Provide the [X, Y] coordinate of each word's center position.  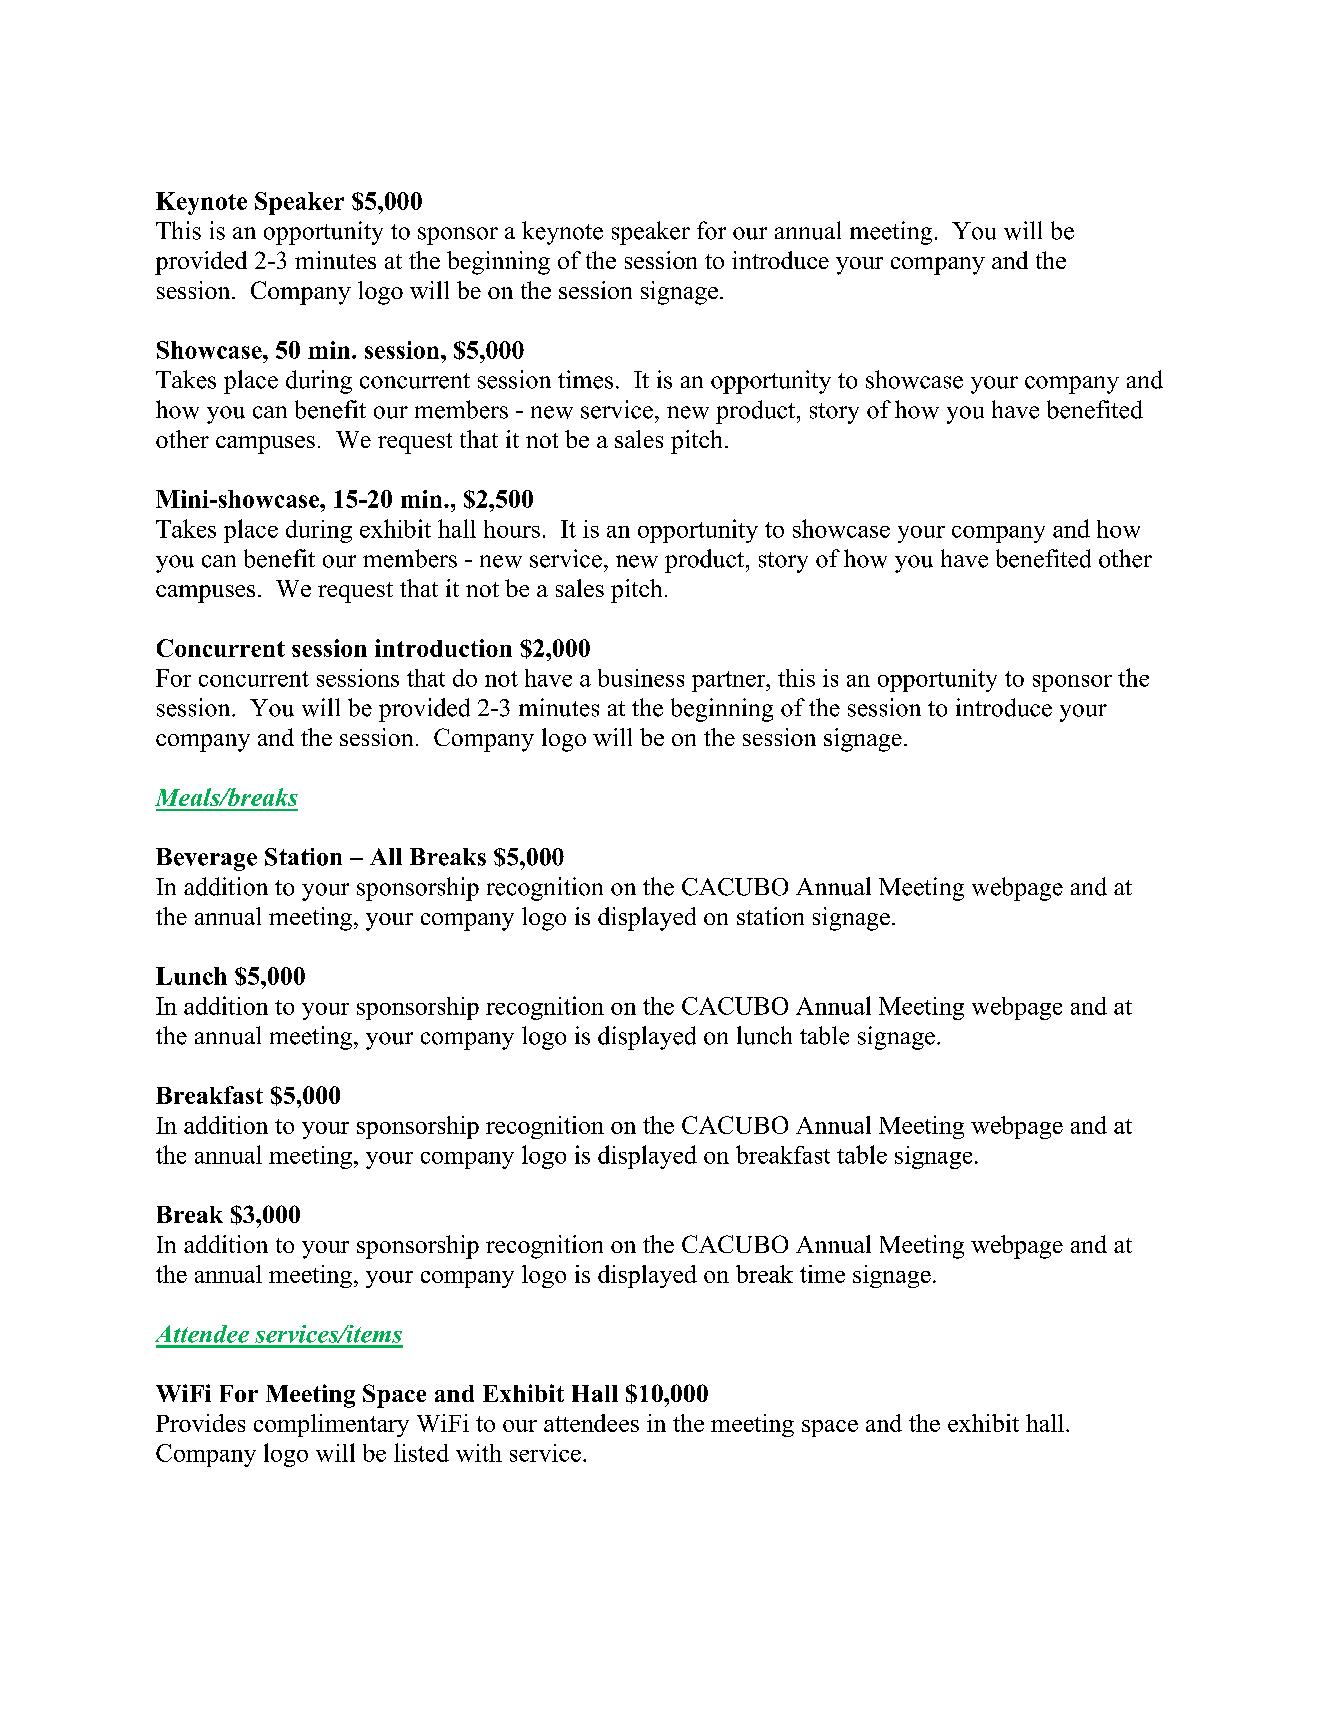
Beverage [206, 859]
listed [421, 1452]
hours [512, 529]
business [641, 678]
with [479, 1453]
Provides [200, 1423]
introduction [443, 648]
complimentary [331, 1425]
